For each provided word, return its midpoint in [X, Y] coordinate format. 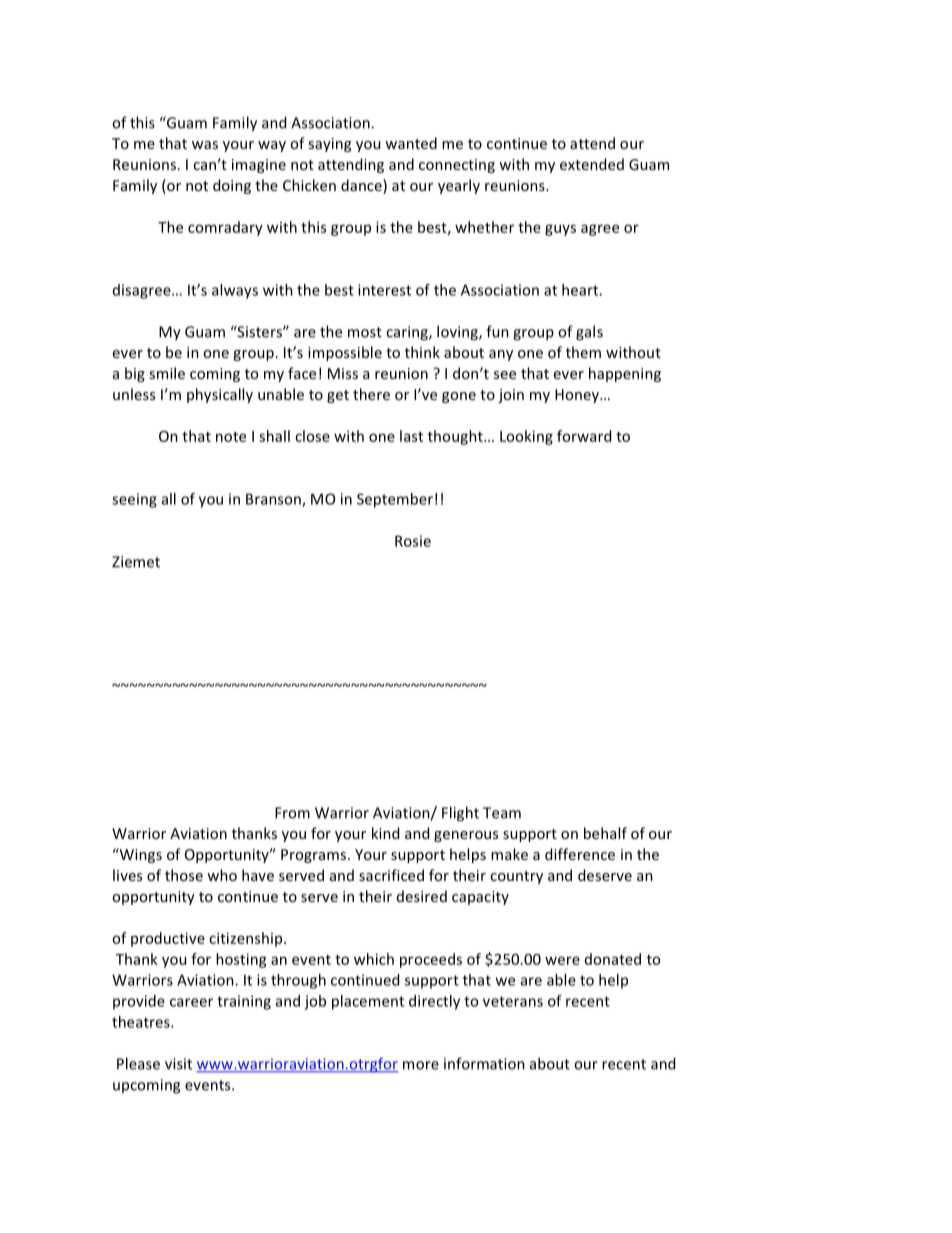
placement [368, 1002]
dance [362, 186]
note [231, 437]
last [411, 436]
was [205, 145]
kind [385, 833]
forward [584, 436]
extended [592, 164]
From [292, 813]
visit [178, 1064]
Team [502, 813]
